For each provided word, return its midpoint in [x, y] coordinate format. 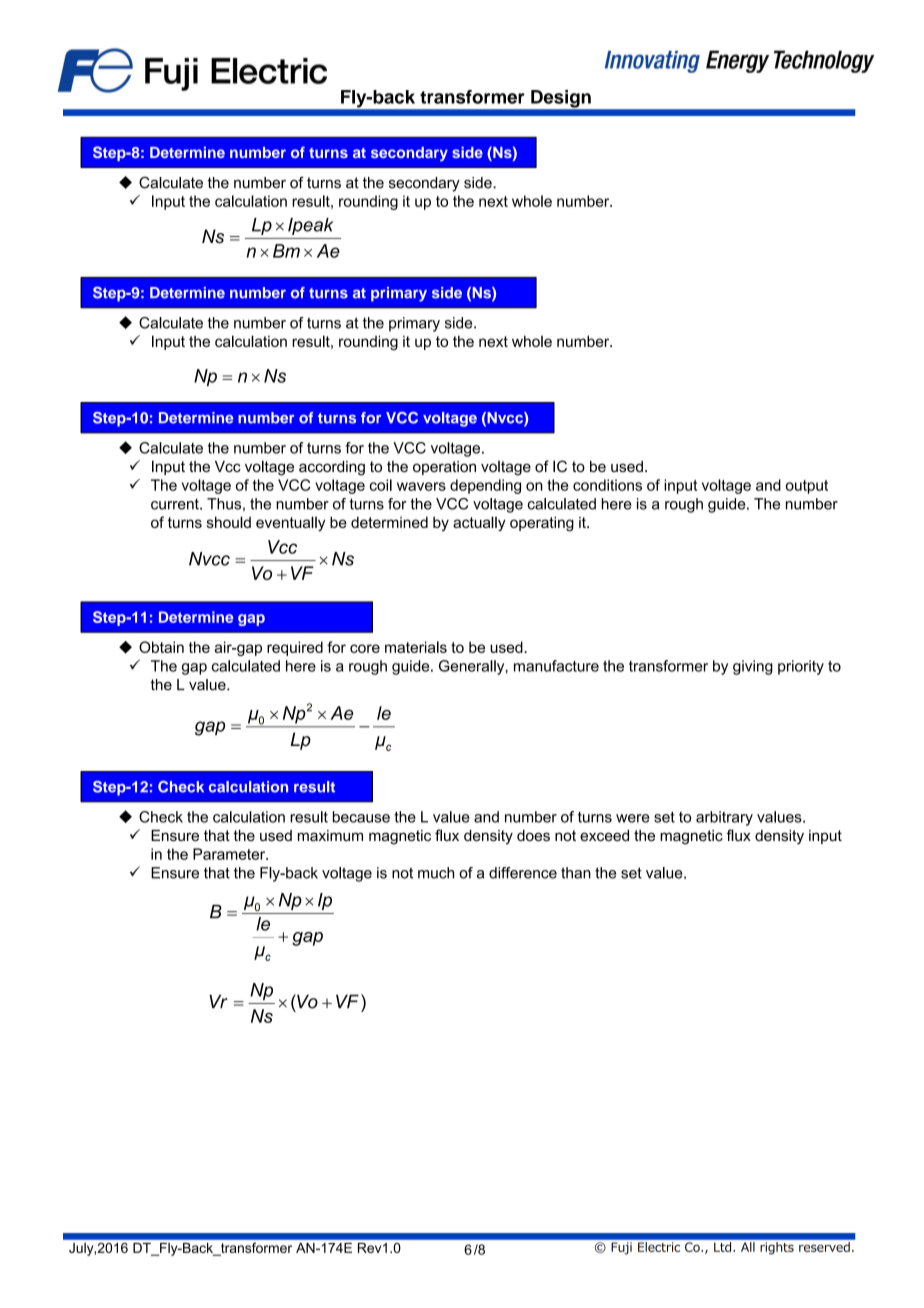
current [176, 504]
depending [485, 486]
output [807, 487]
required [295, 648]
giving [753, 667]
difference [523, 873]
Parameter [230, 854]
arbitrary [724, 818]
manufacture [556, 666]
